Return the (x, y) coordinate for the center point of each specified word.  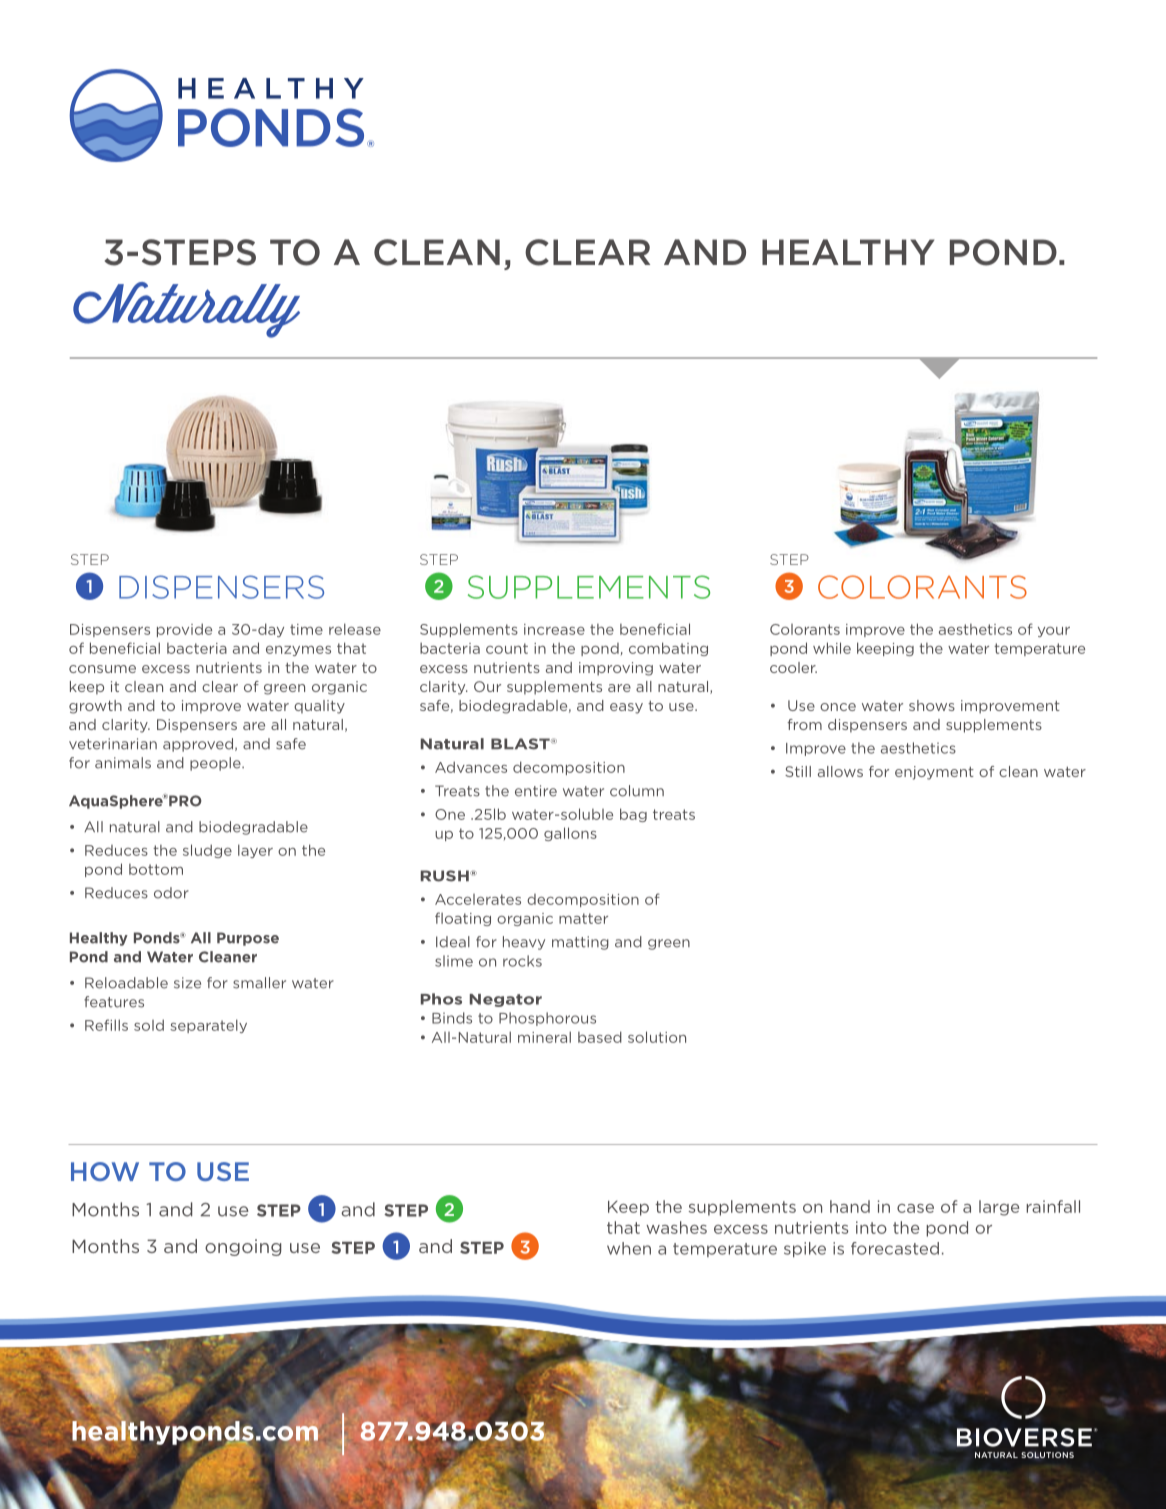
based (600, 1037)
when (629, 1248)
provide (184, 630)
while (832, 648)
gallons (570, 834)
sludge (207, 851)
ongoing (243, 1247)
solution (657, 1037)
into (871, 1227)
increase (554, 629)
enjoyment (934, 773)
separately (208, 1026)
